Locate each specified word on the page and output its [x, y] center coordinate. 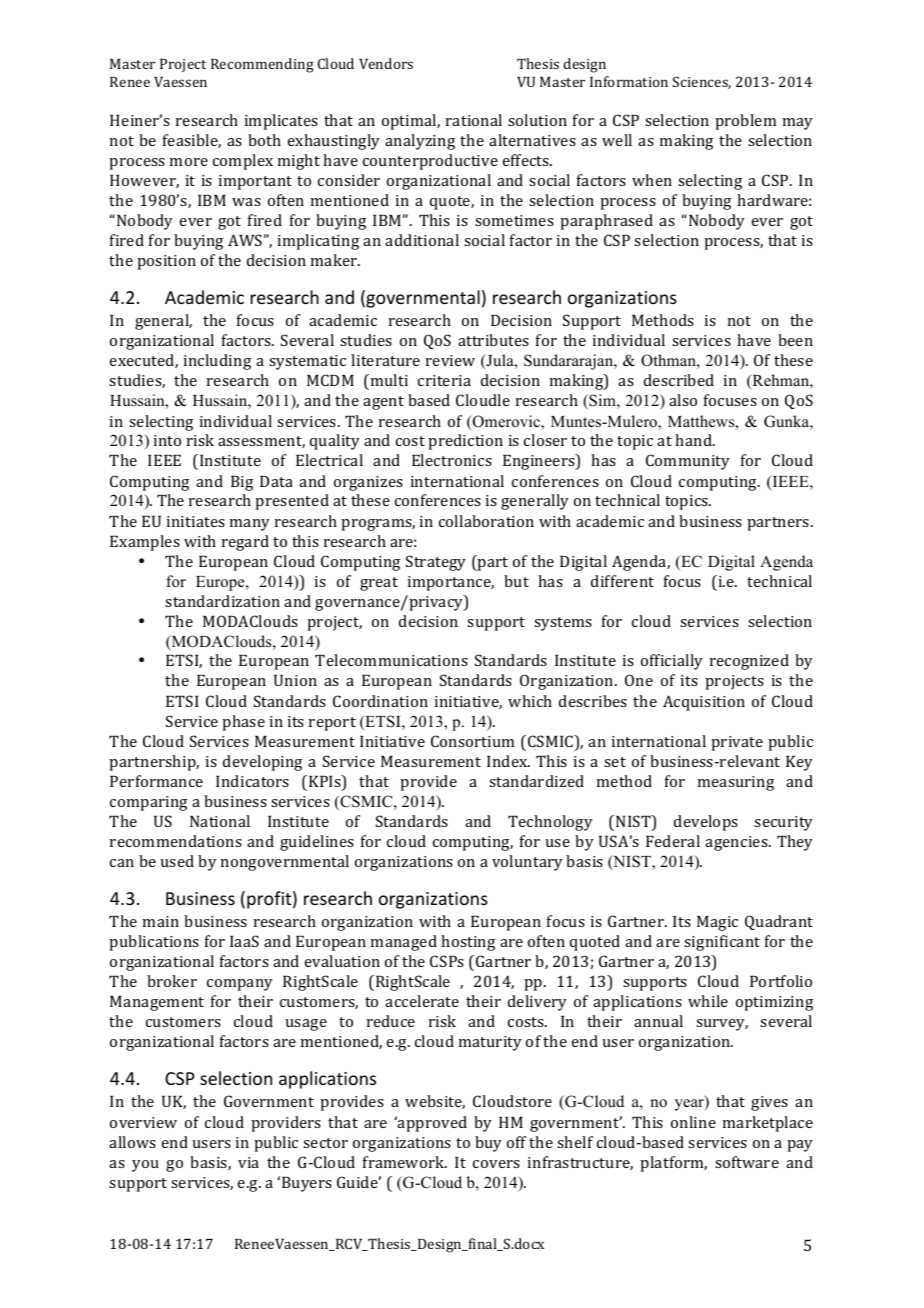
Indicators [252, 781]
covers [496, 1164]
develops [706, 823]
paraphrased [606, 222]
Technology [550, 823]
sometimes [514, 220]
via [248, 1162]
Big [242, 483]
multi [388, 380]
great [379, 584]
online [693, 1122]
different [622, 581]
